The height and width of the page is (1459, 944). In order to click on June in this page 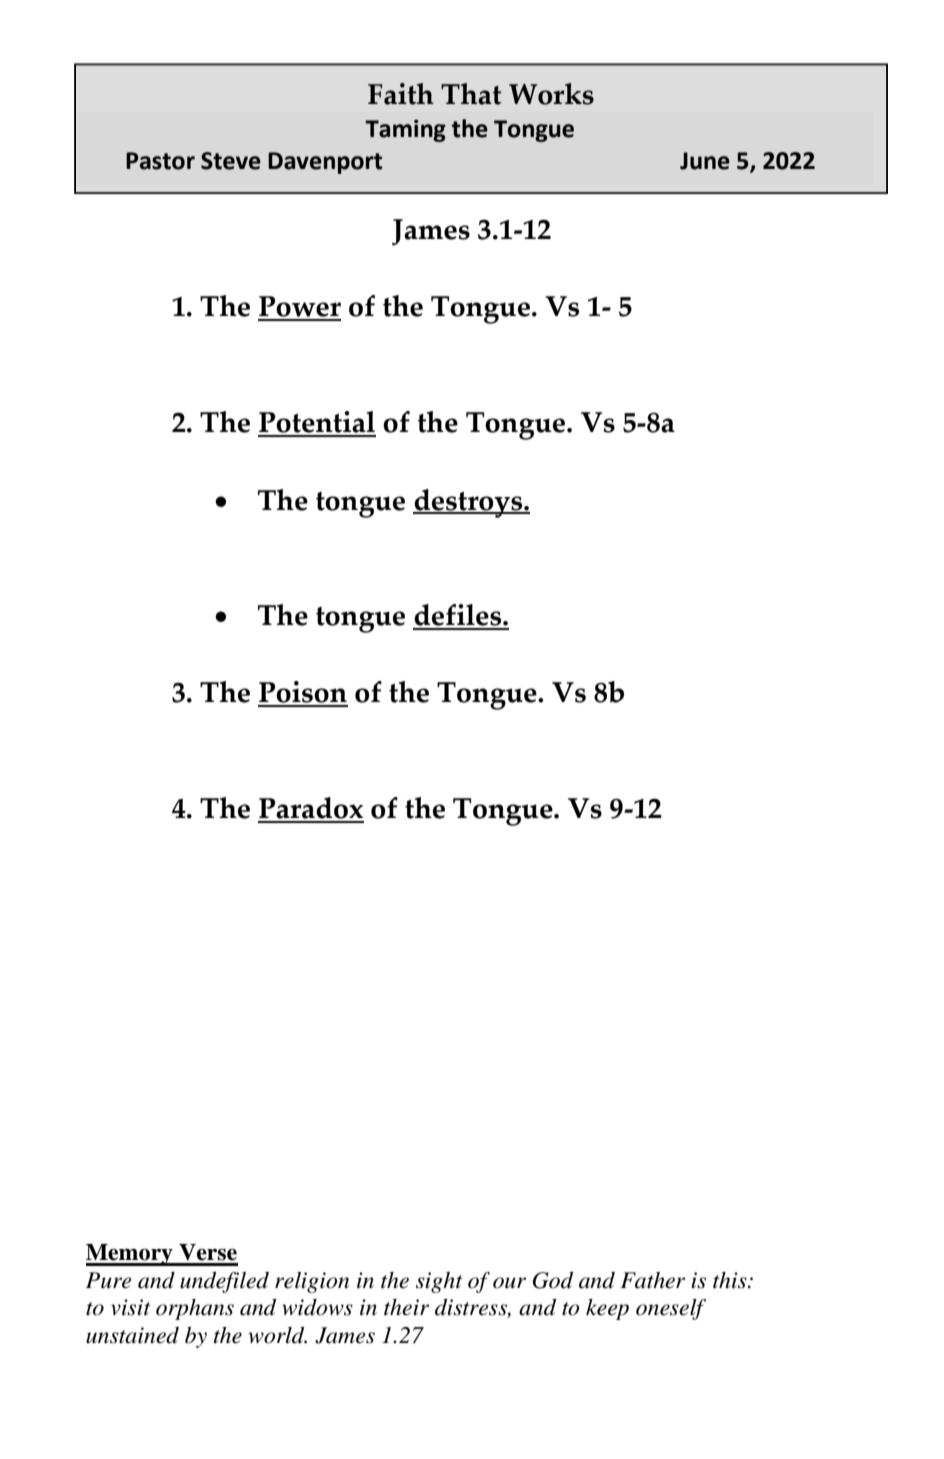, I will do `click(705, 161)`.
